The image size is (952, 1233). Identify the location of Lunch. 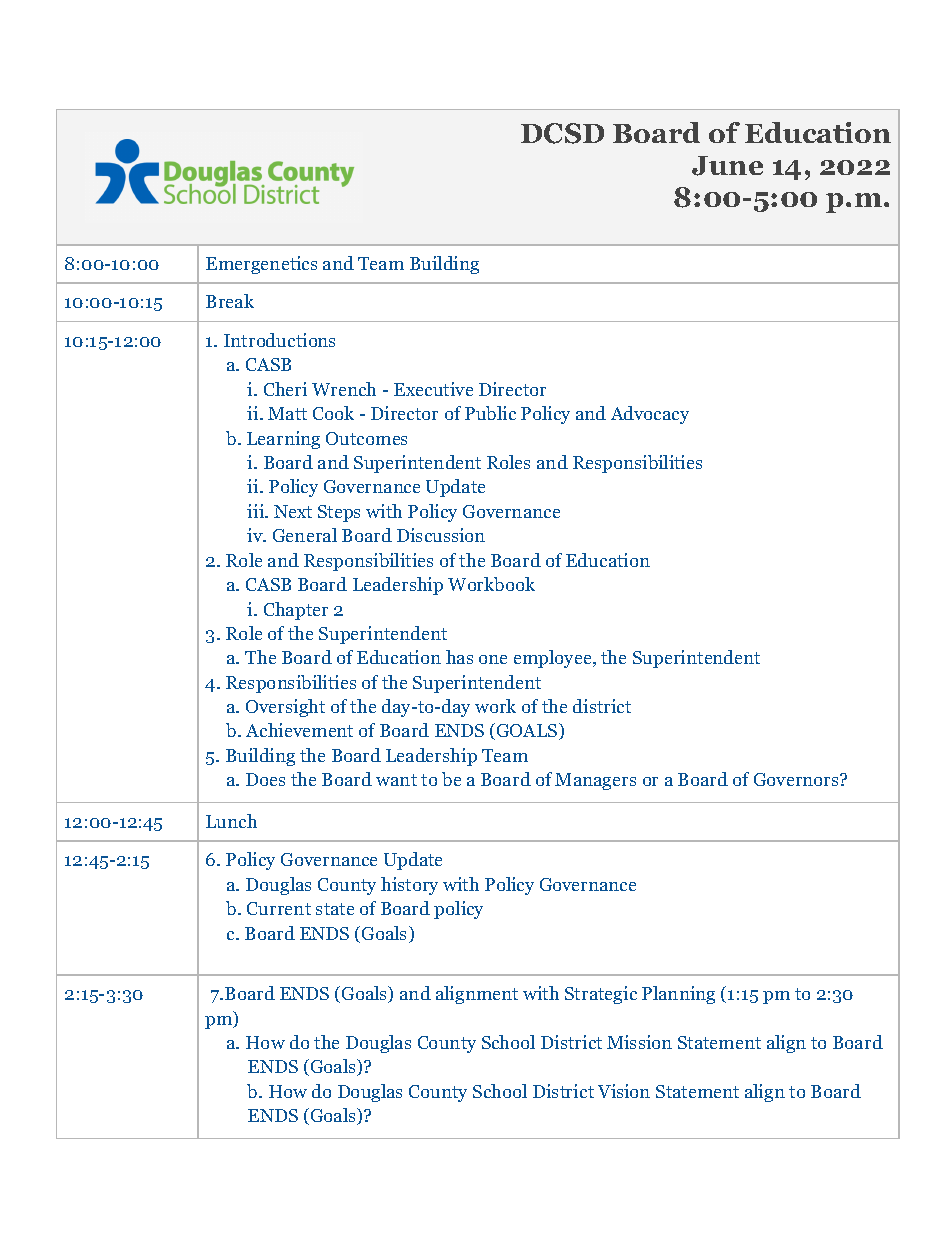
(231, 821).
